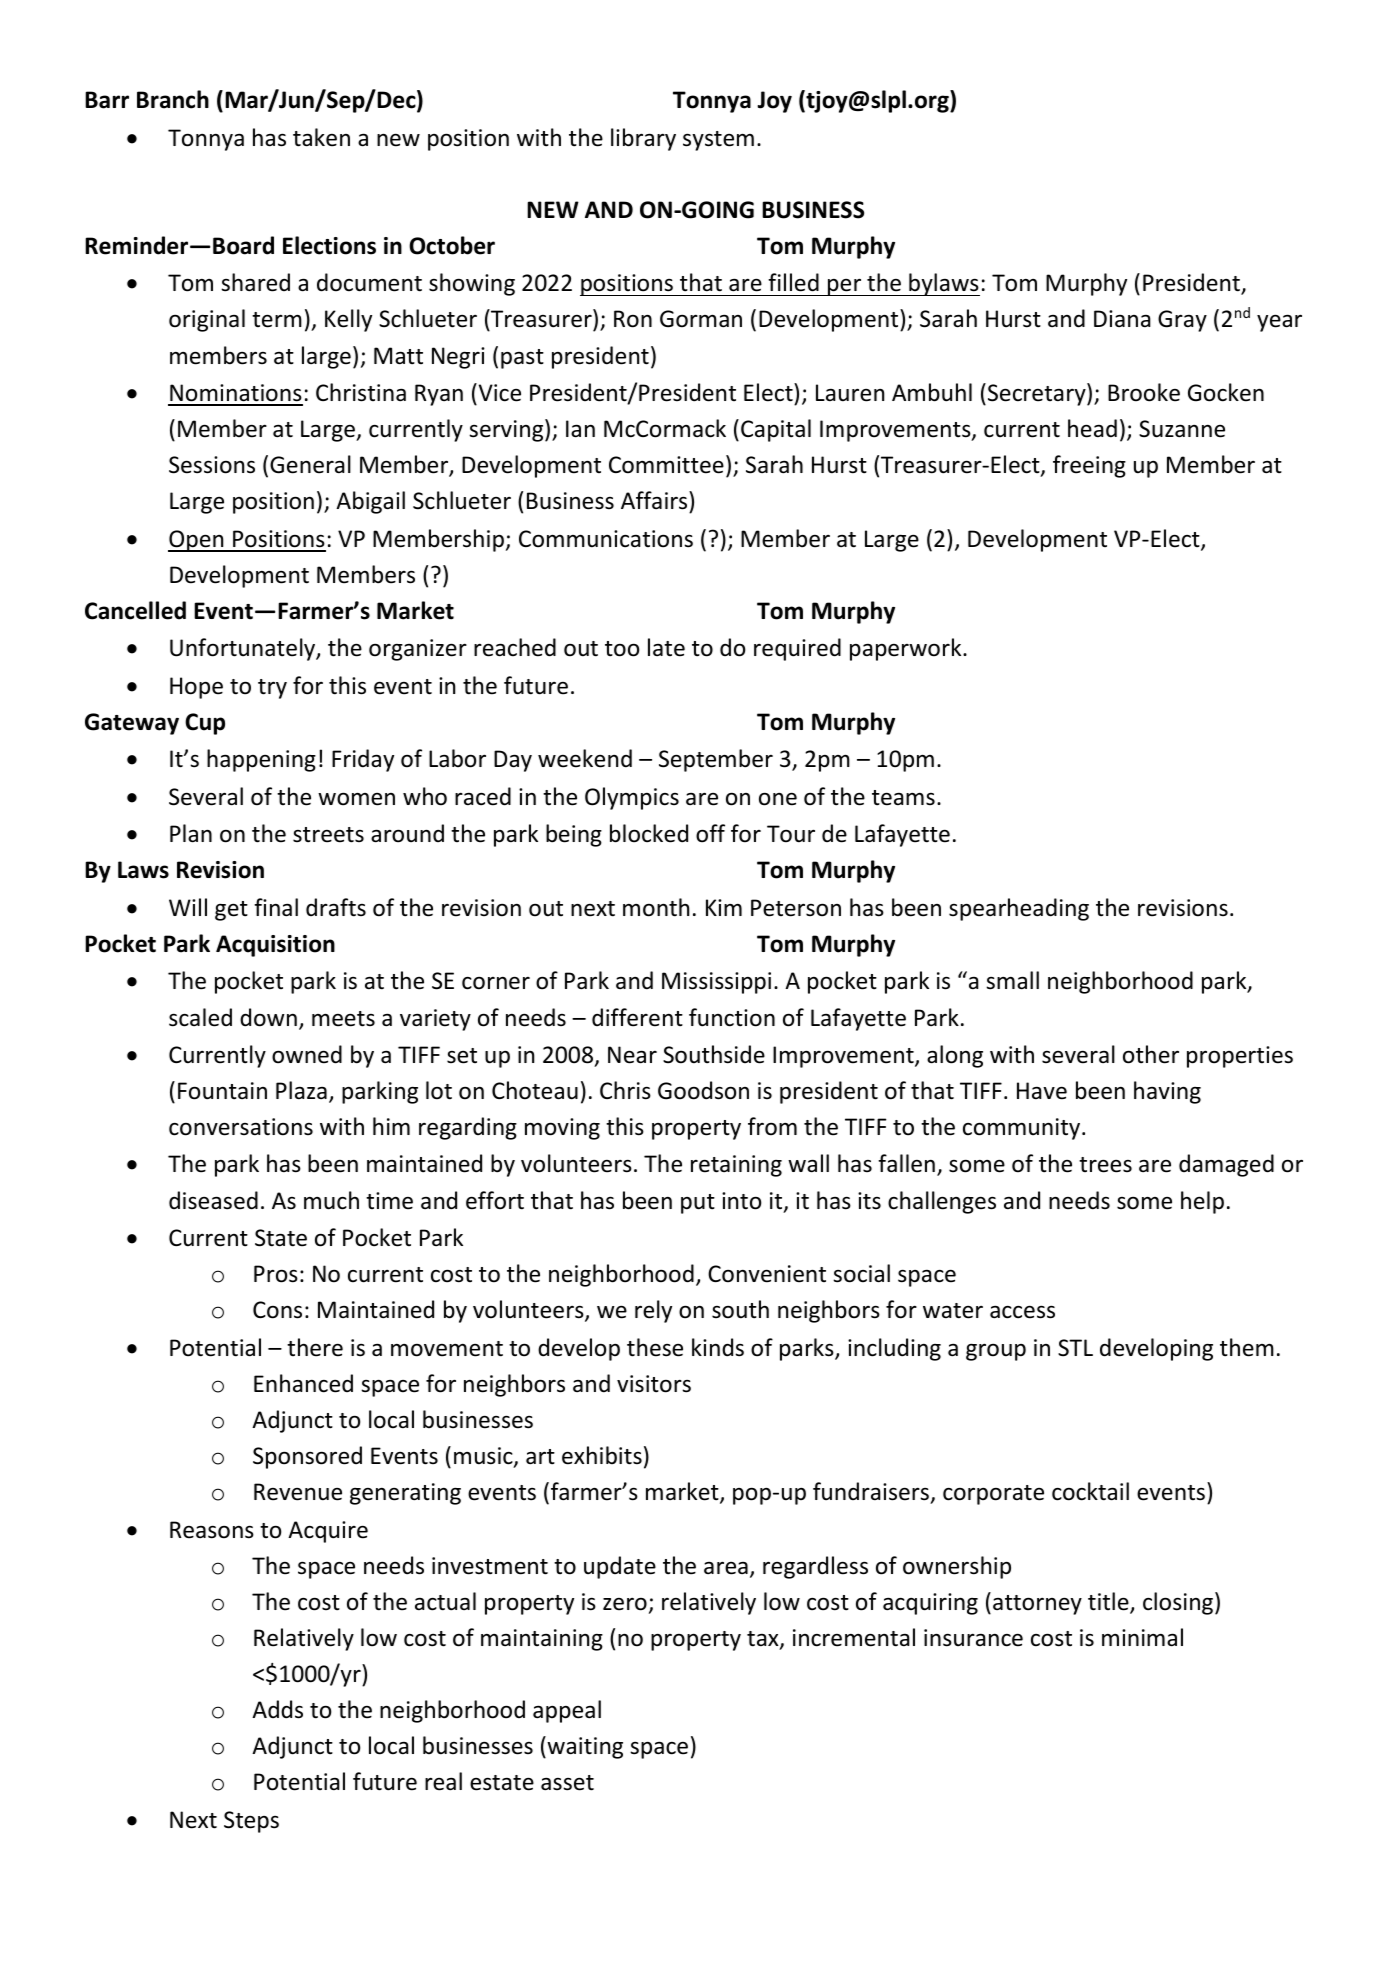 This screenshot has width=1391, height=1967. I want to click on Steps, so click(251, 1822).
